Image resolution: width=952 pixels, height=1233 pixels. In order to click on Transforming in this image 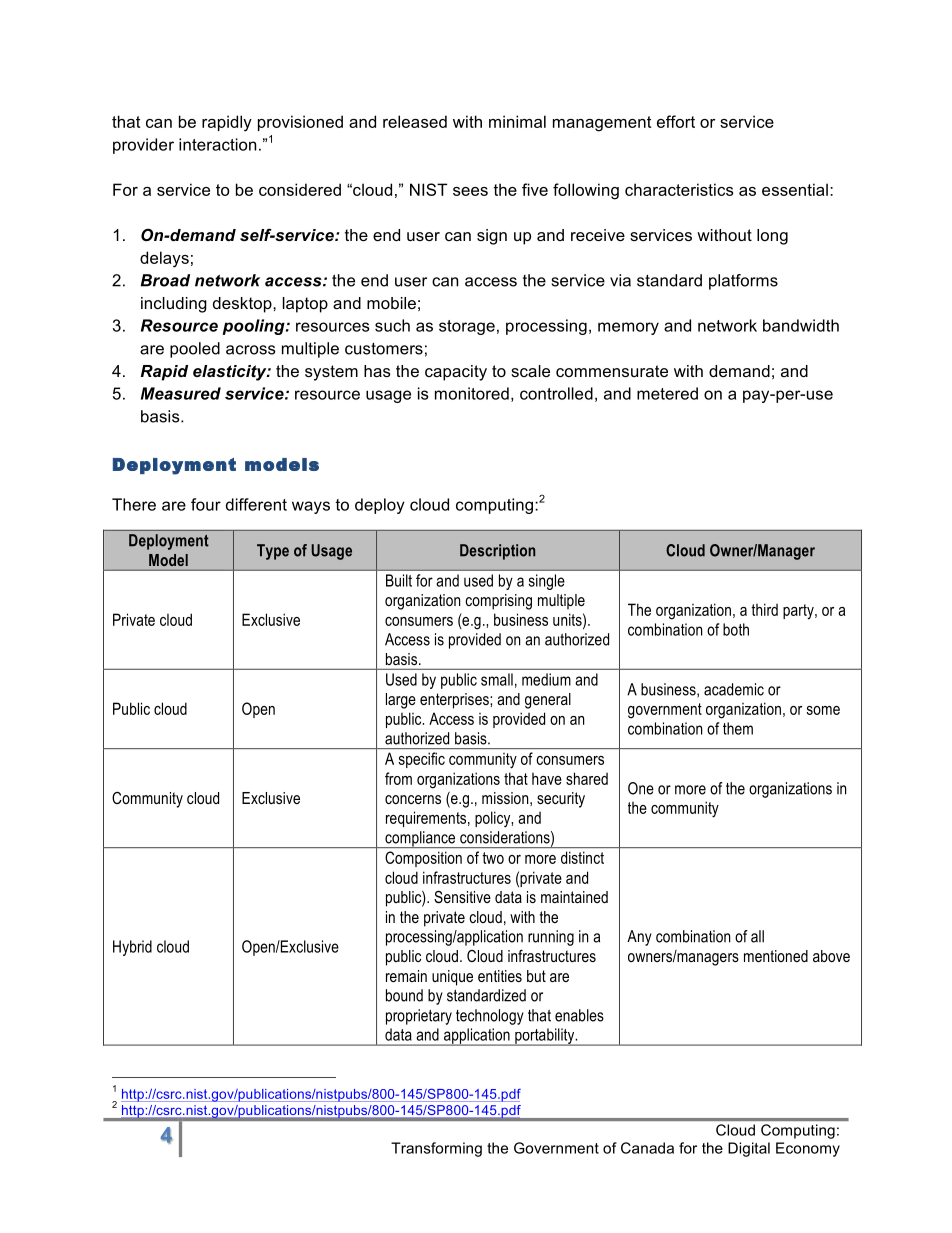, I will do `click(436, 1149)`.
